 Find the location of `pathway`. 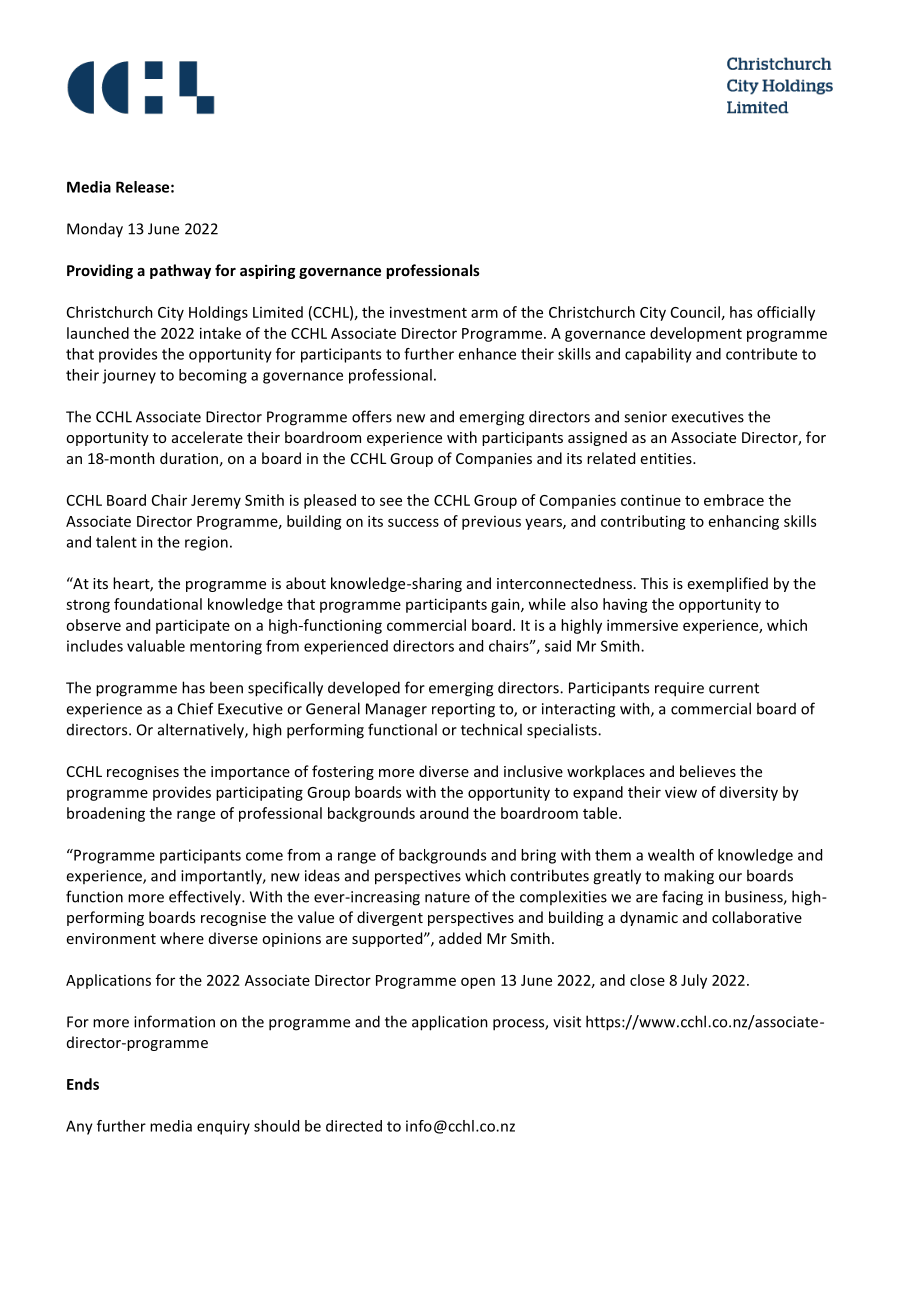

pathway is located at coordinates (180, 271).
